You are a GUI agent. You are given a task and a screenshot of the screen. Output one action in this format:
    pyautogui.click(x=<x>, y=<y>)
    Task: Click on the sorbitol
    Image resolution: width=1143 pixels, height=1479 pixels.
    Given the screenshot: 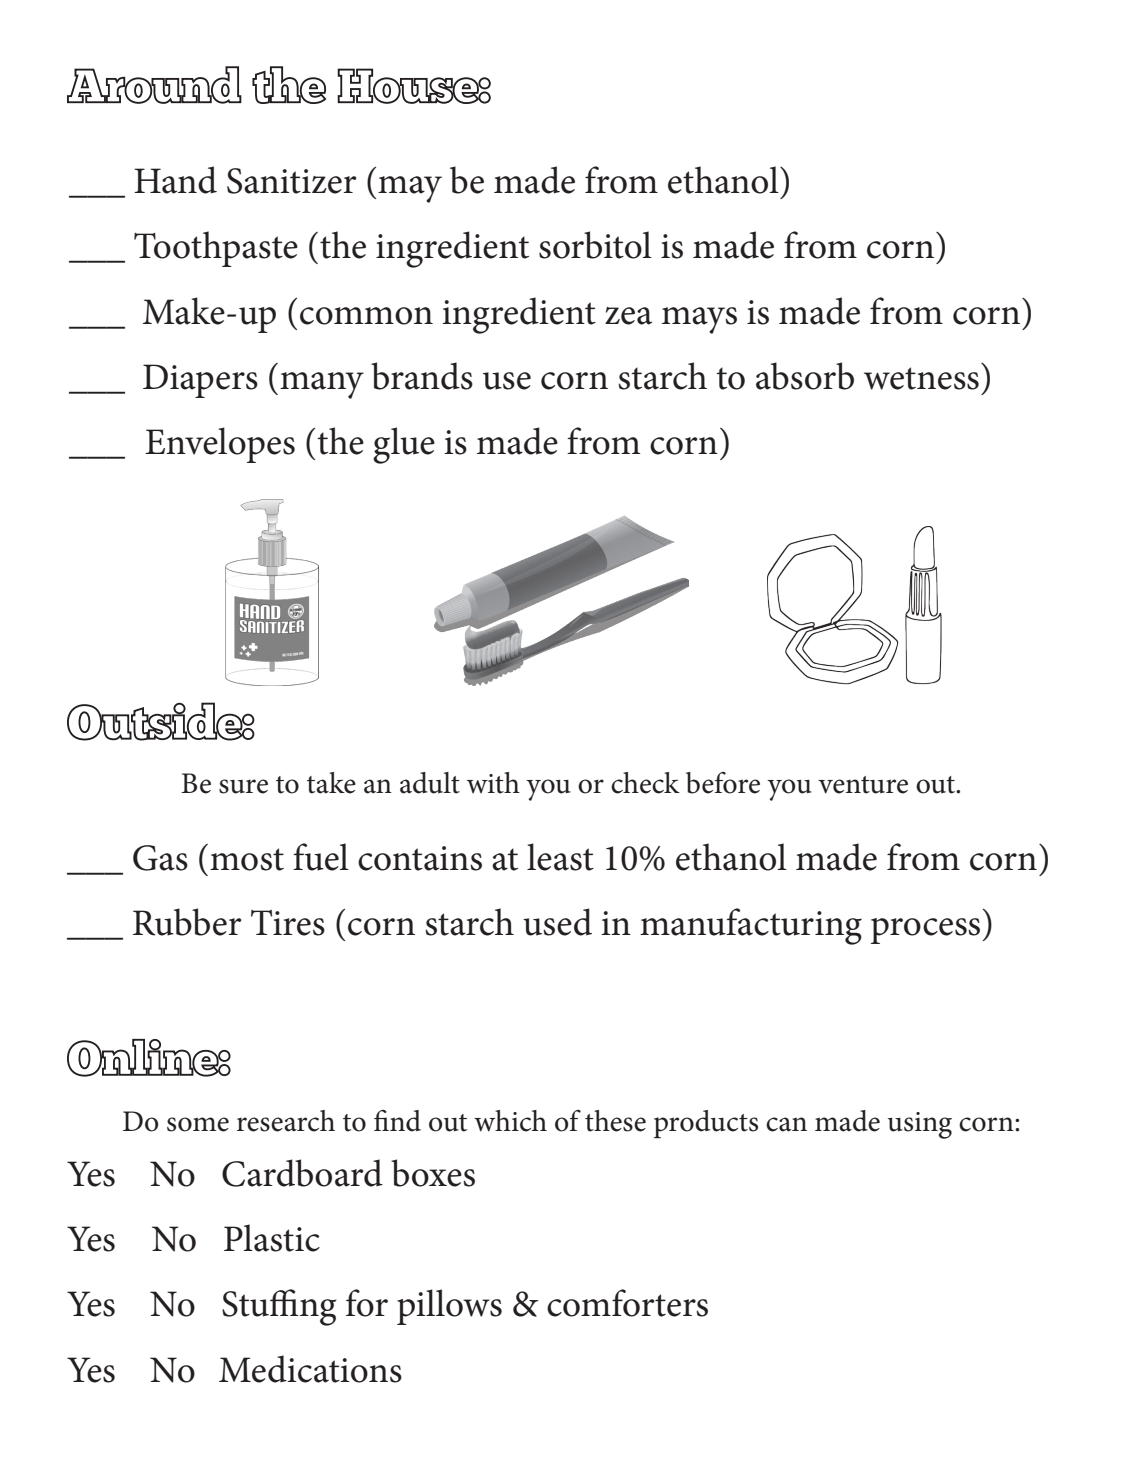 What is the action you would take?
    pyautogui.click(x=595, y=245)
